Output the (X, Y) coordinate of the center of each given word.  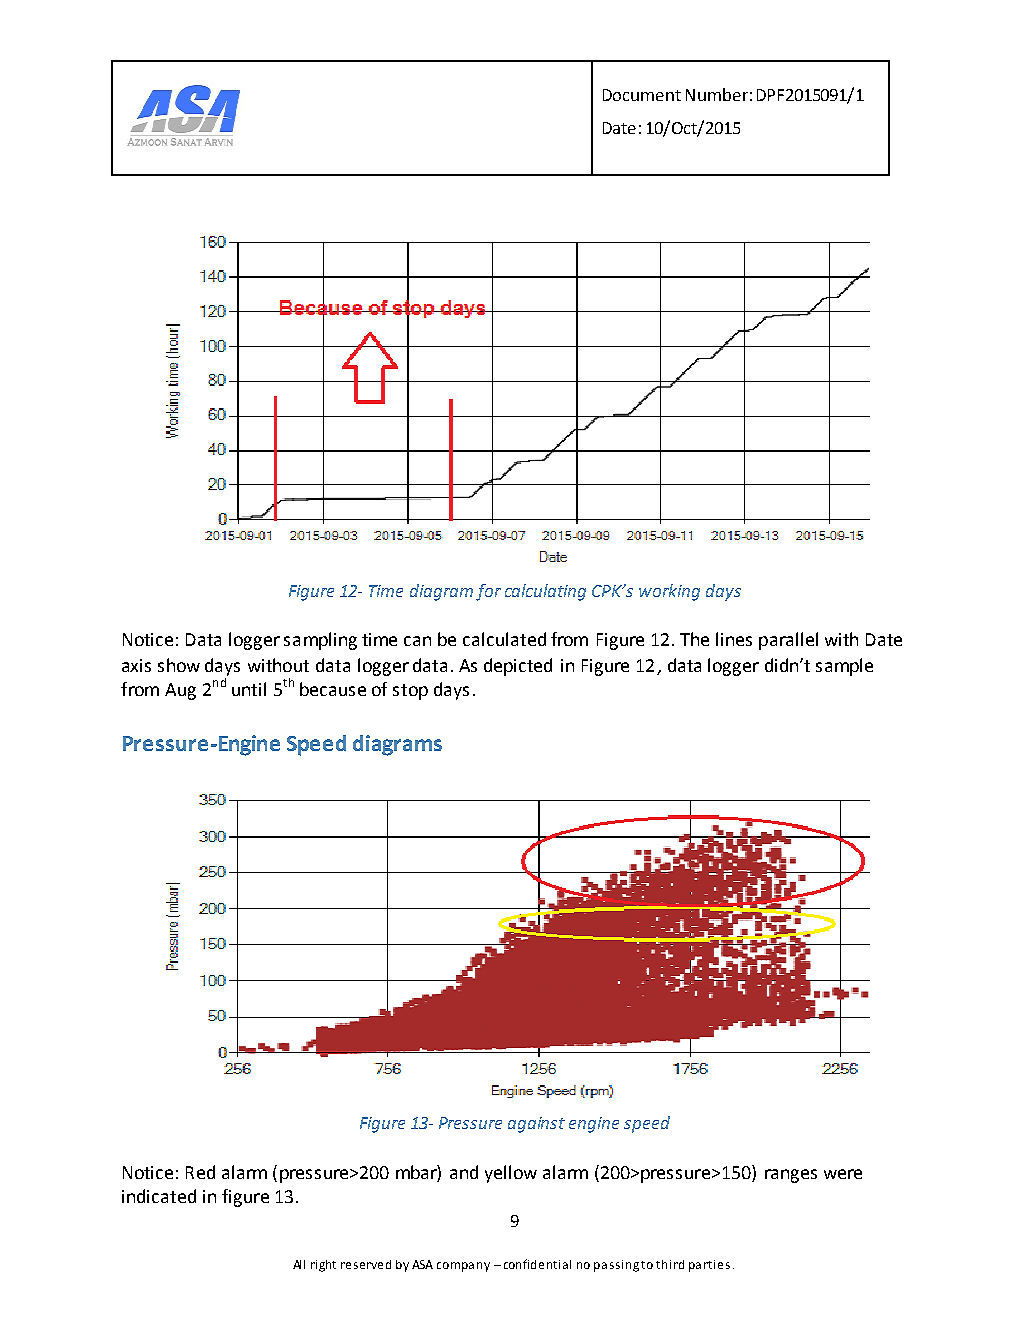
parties (709, 1266)
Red (200, 1172)
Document (642, 95)
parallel (788, 641)
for (488, 592)
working (669, 592)
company (463, 1267)
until (249, 689)
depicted (518, 667)
